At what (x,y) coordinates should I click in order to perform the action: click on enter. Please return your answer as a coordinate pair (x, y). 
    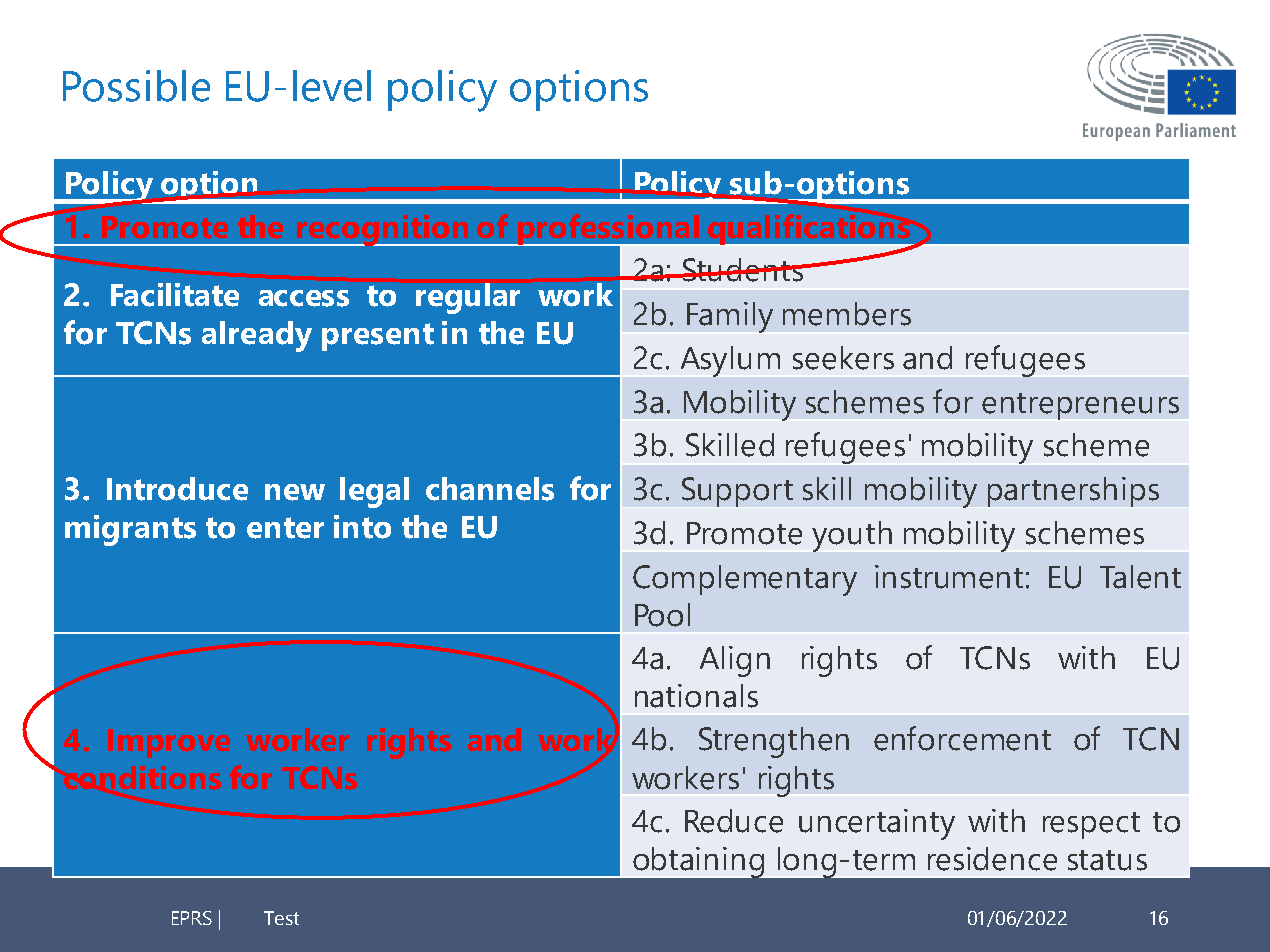
    Looking at the image, I should click on (285, 528).
